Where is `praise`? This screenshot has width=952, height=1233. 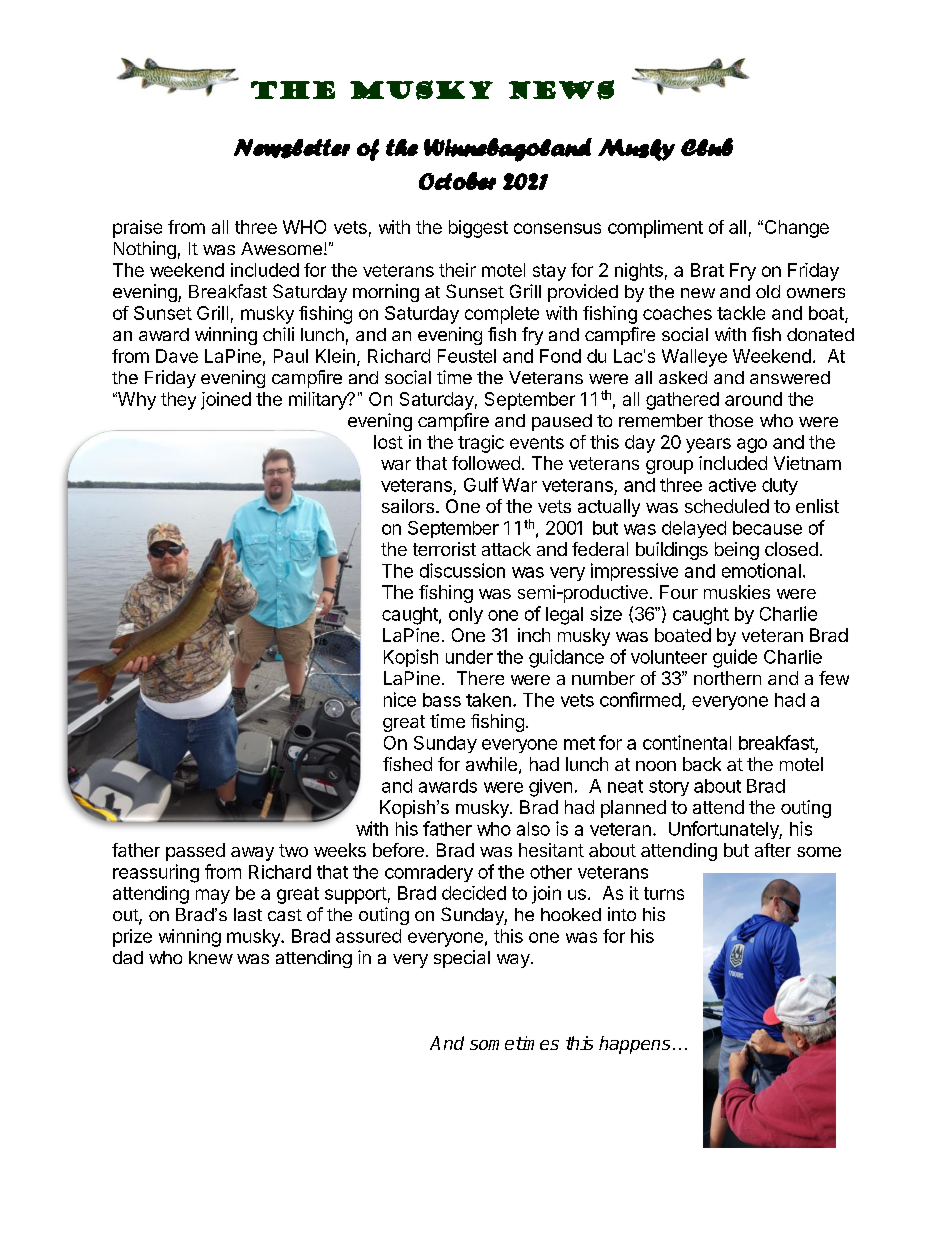
praise is located at coordinates (137, 229).
